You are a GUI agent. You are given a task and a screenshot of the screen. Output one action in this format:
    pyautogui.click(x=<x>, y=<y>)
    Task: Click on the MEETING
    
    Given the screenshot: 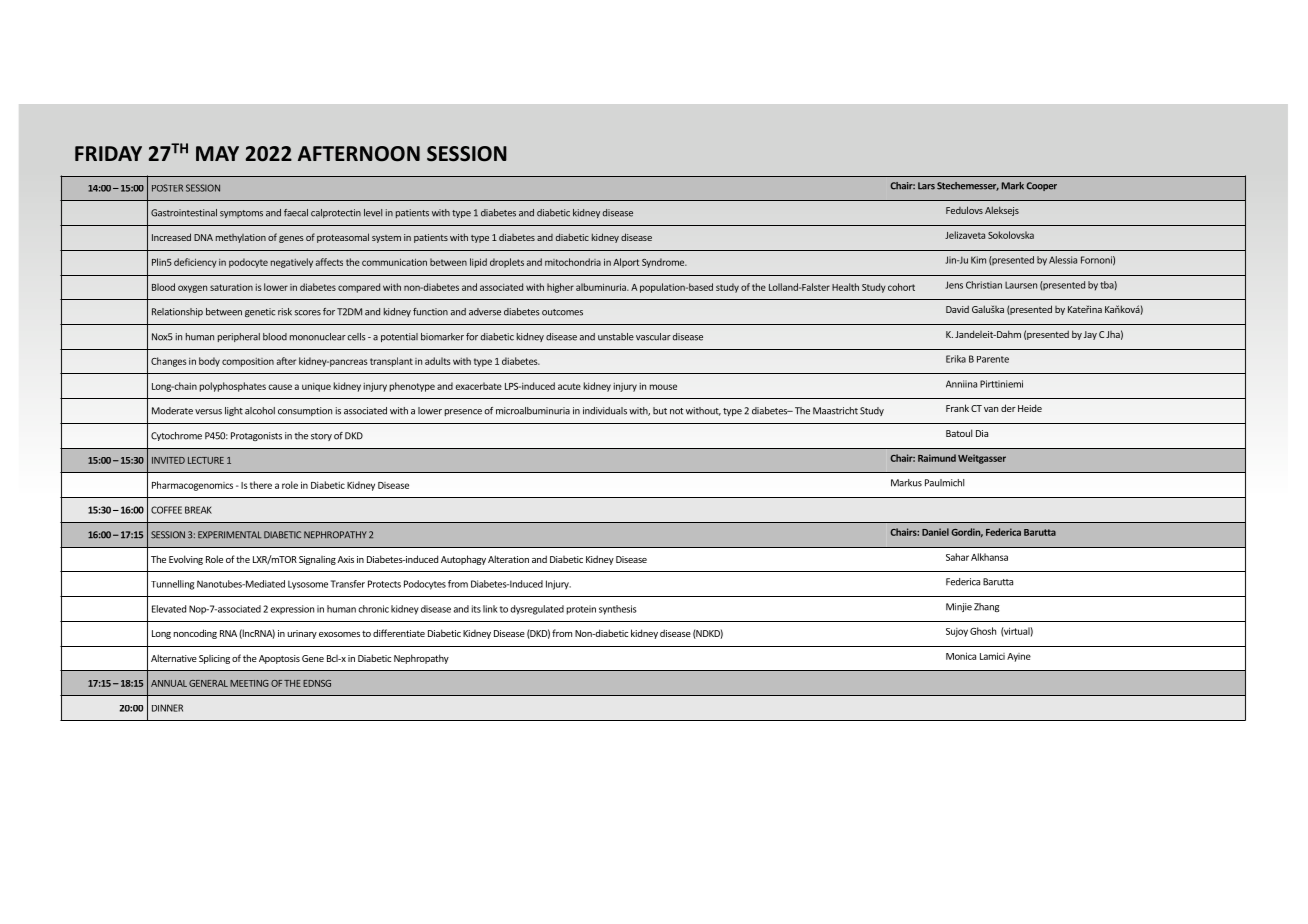 What is the action you would take?
    pyautogui.click(x=249, y=683)
